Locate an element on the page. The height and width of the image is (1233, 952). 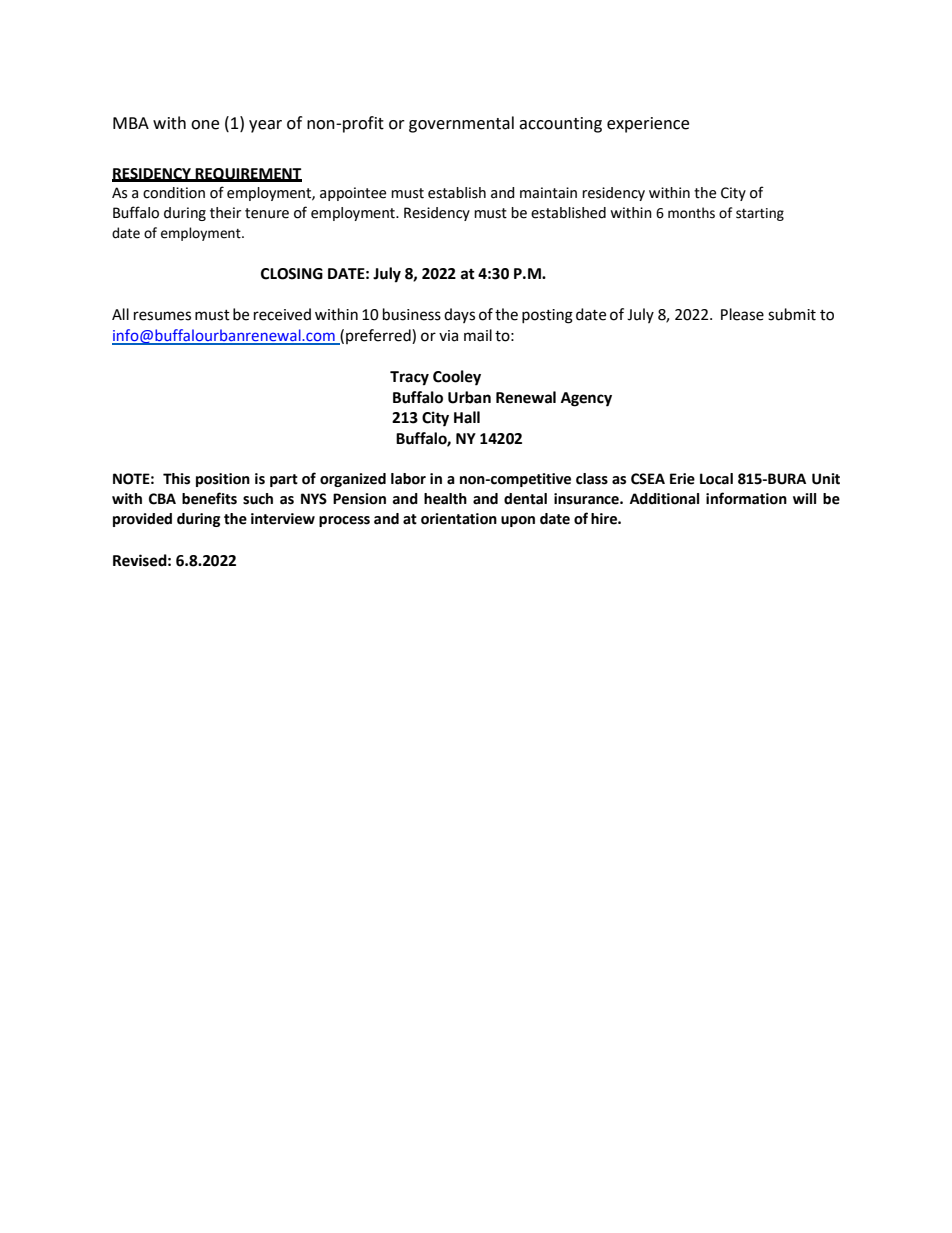
benefits is located at coordinates (209, 498).
